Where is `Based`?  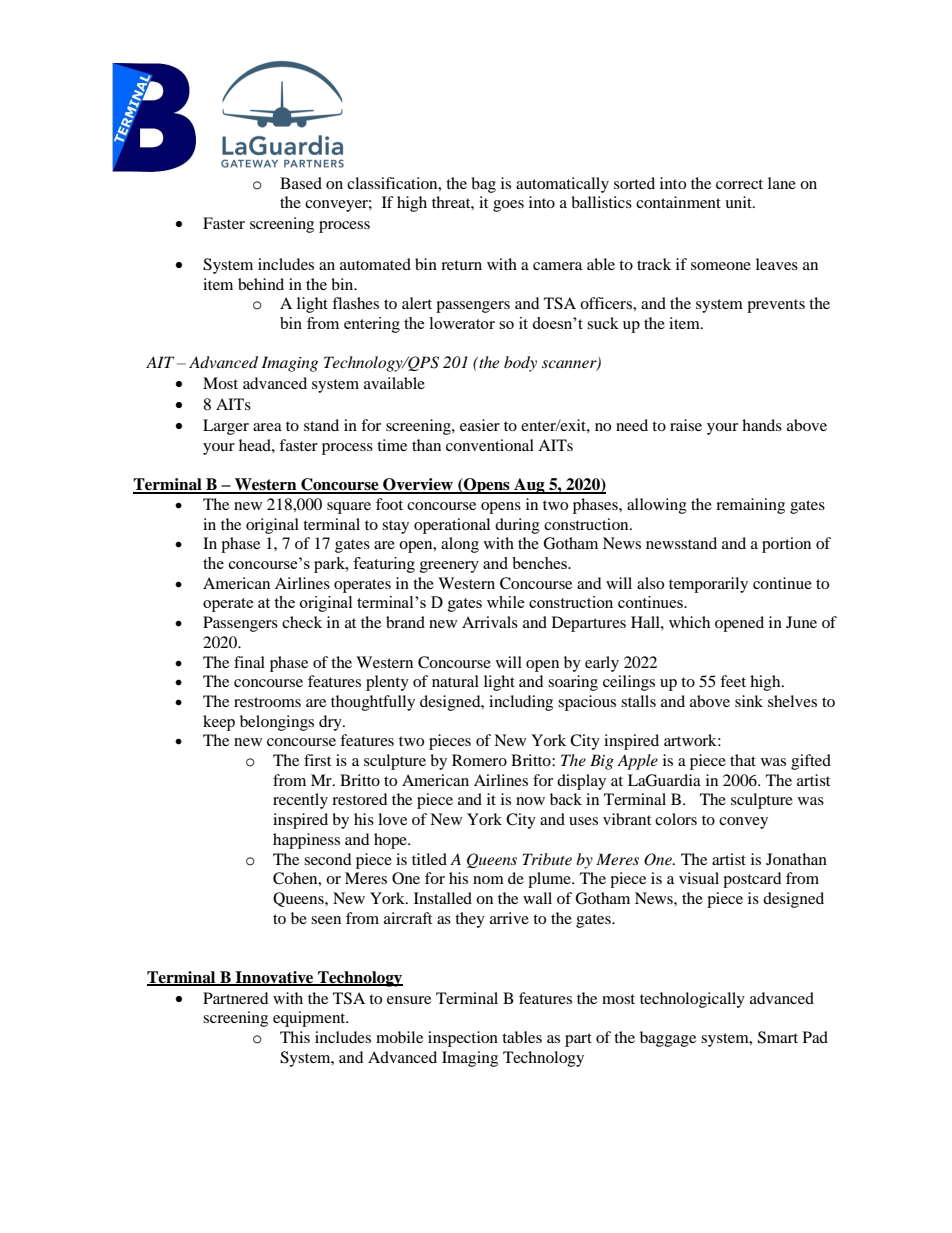 Based is located at coordinates (301, 183).
